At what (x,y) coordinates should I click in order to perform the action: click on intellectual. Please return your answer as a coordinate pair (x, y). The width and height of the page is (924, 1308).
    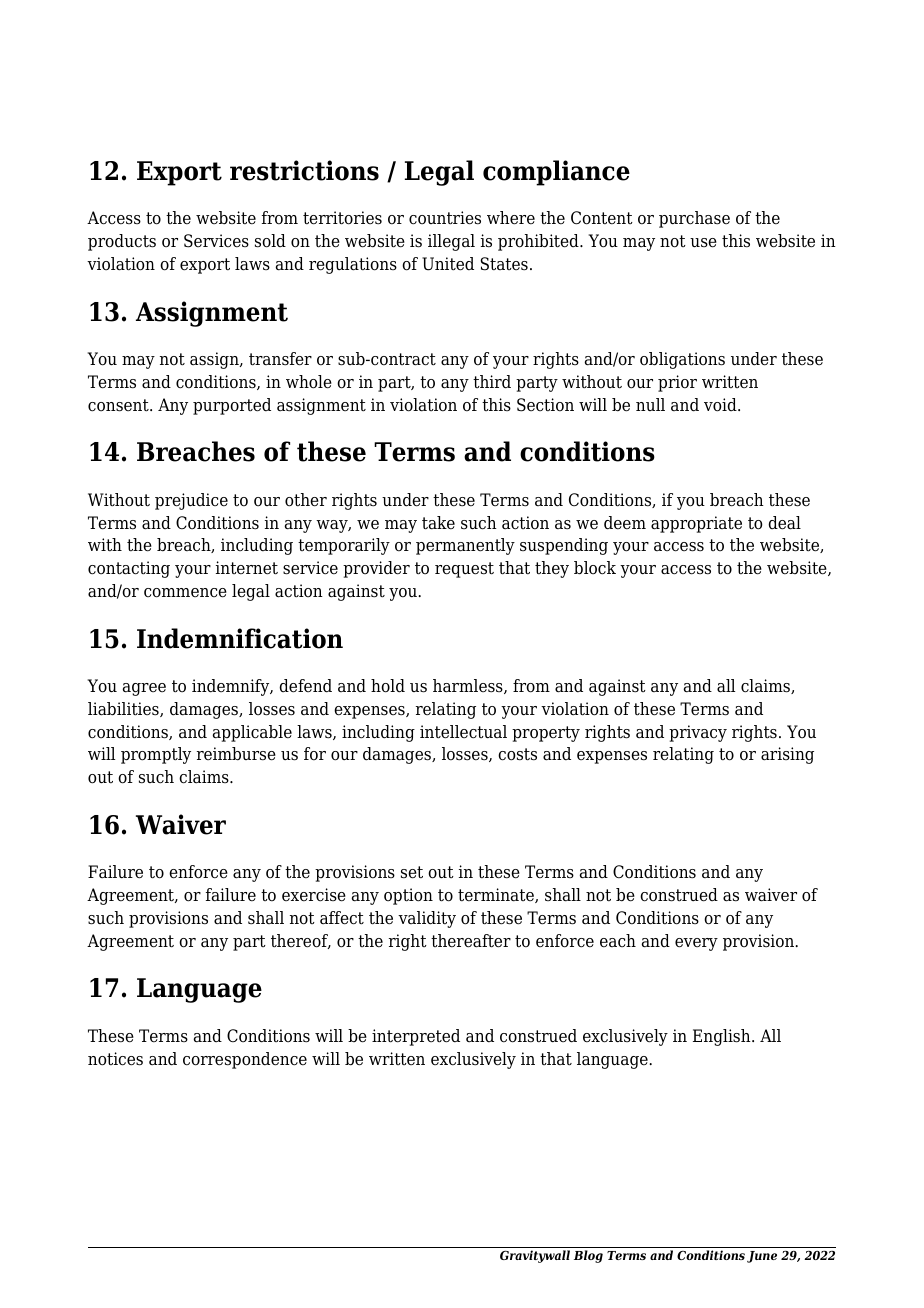
    Looking at the image, I should click on (463, 732).
